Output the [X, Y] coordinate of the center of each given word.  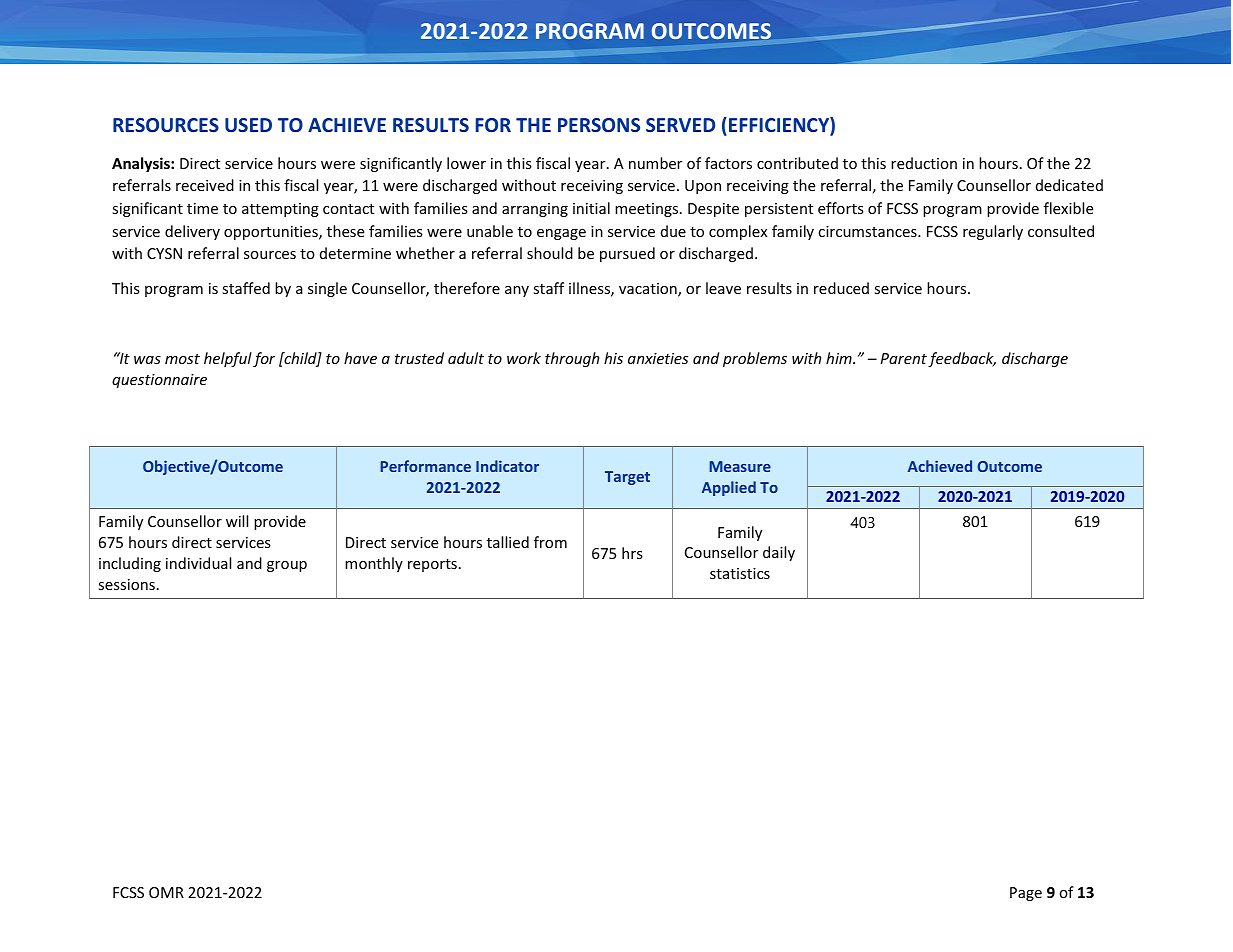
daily [779, 553]
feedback [962, 359]
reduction [924, 163]
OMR [166, 892]
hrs [632, 553]
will [237, 521]
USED [248, 125]
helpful [228, 359]
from [550, 542]
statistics [740, 573]
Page [1026, 894]
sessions [126, 584]
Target [627, 478]
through [572, 359]
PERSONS [599, 125]
